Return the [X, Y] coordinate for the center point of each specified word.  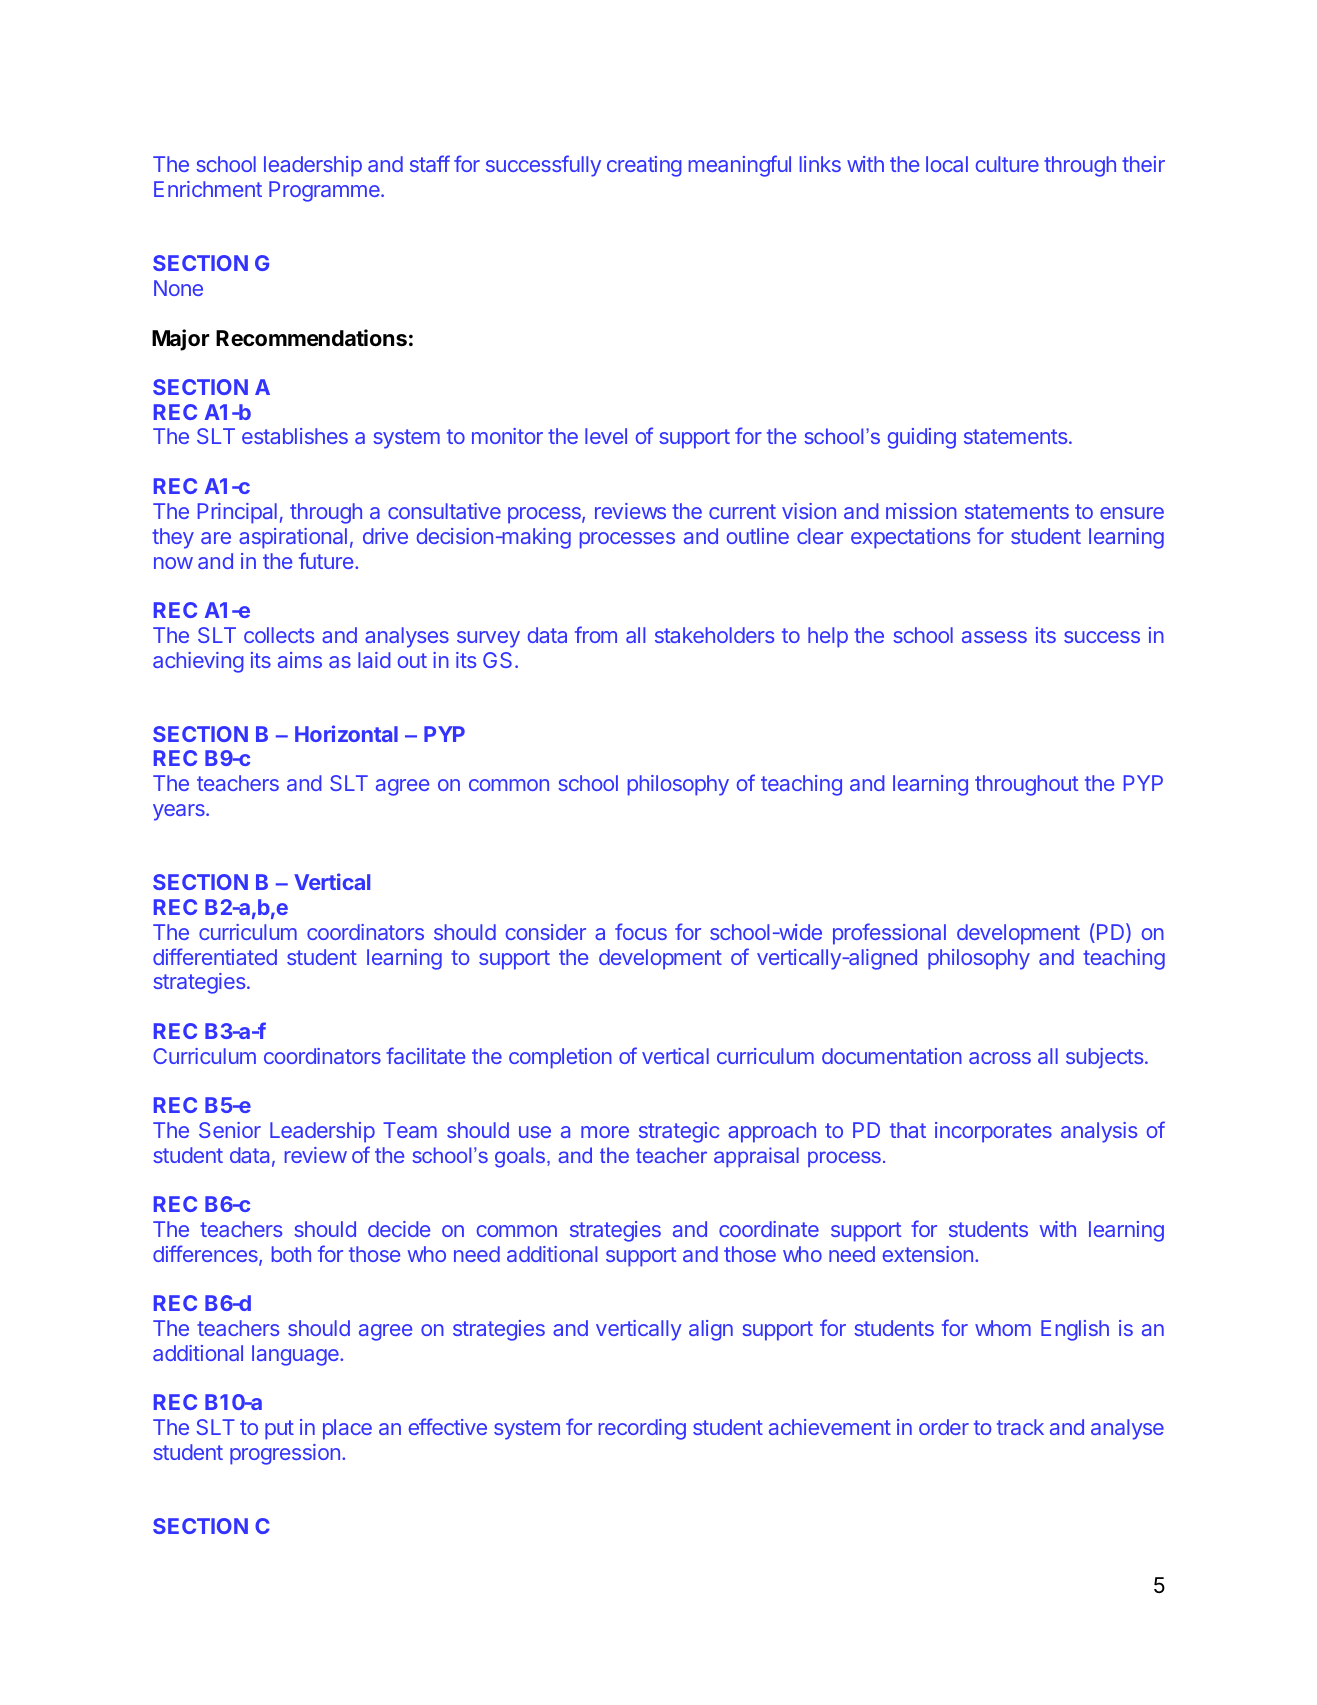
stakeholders [714, 635]
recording [642, 1429]
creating [644, 166]
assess [994, 637]
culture [1007, 164]
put [279, 1430]
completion [560, 1058]
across [1000, 1058]
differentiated [215, 956]
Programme [325, 191]
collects [279, 635]
